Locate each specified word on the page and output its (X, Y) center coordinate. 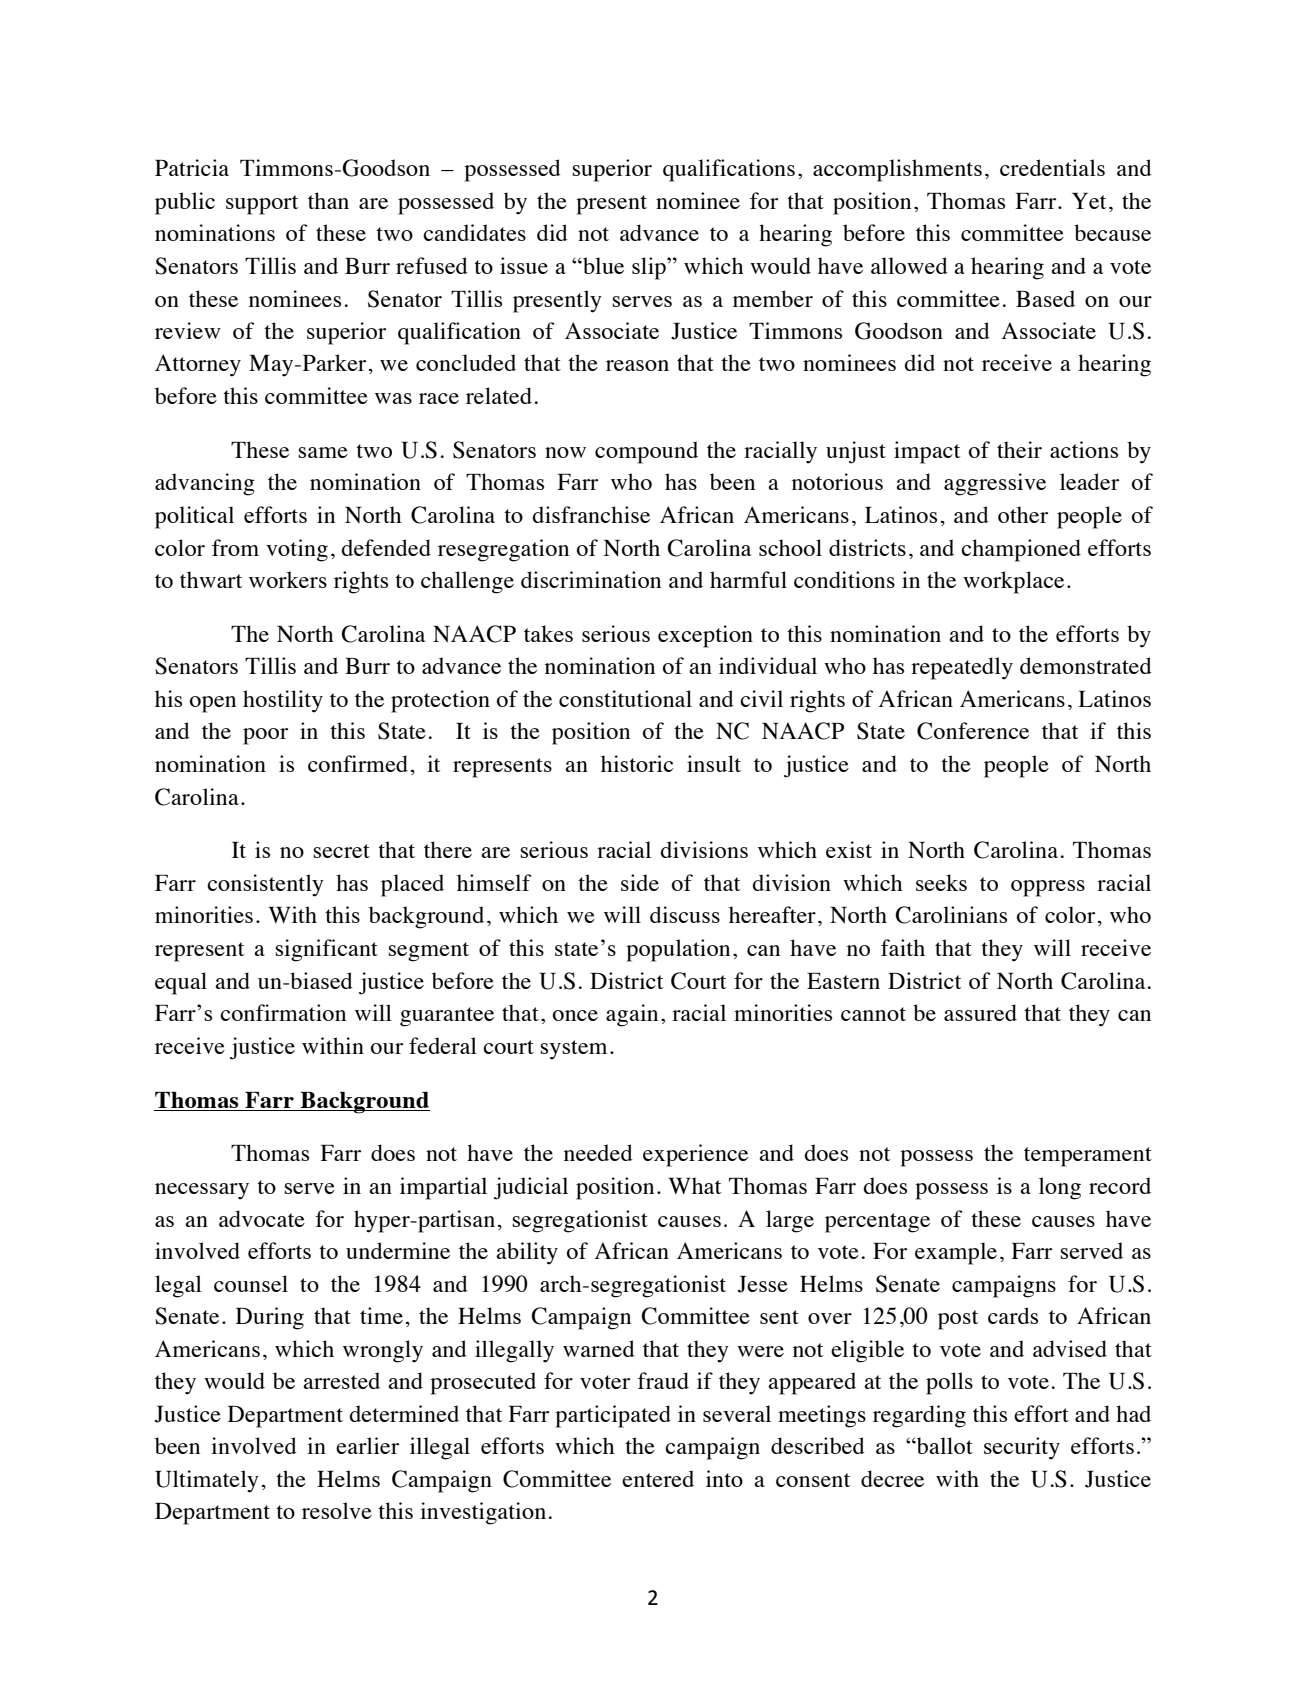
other (1023, 514)
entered (658, 1478)
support (262, 205)
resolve (337, 1510)
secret (341, 851)
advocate (262, 1218)
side (640, 882)
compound (646, 452)
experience (695, 1155)
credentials (1052, 167)
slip (650, 268)
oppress (1048, 888)
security (1022, 1448)
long (1060, 1188)
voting (297, 550)
